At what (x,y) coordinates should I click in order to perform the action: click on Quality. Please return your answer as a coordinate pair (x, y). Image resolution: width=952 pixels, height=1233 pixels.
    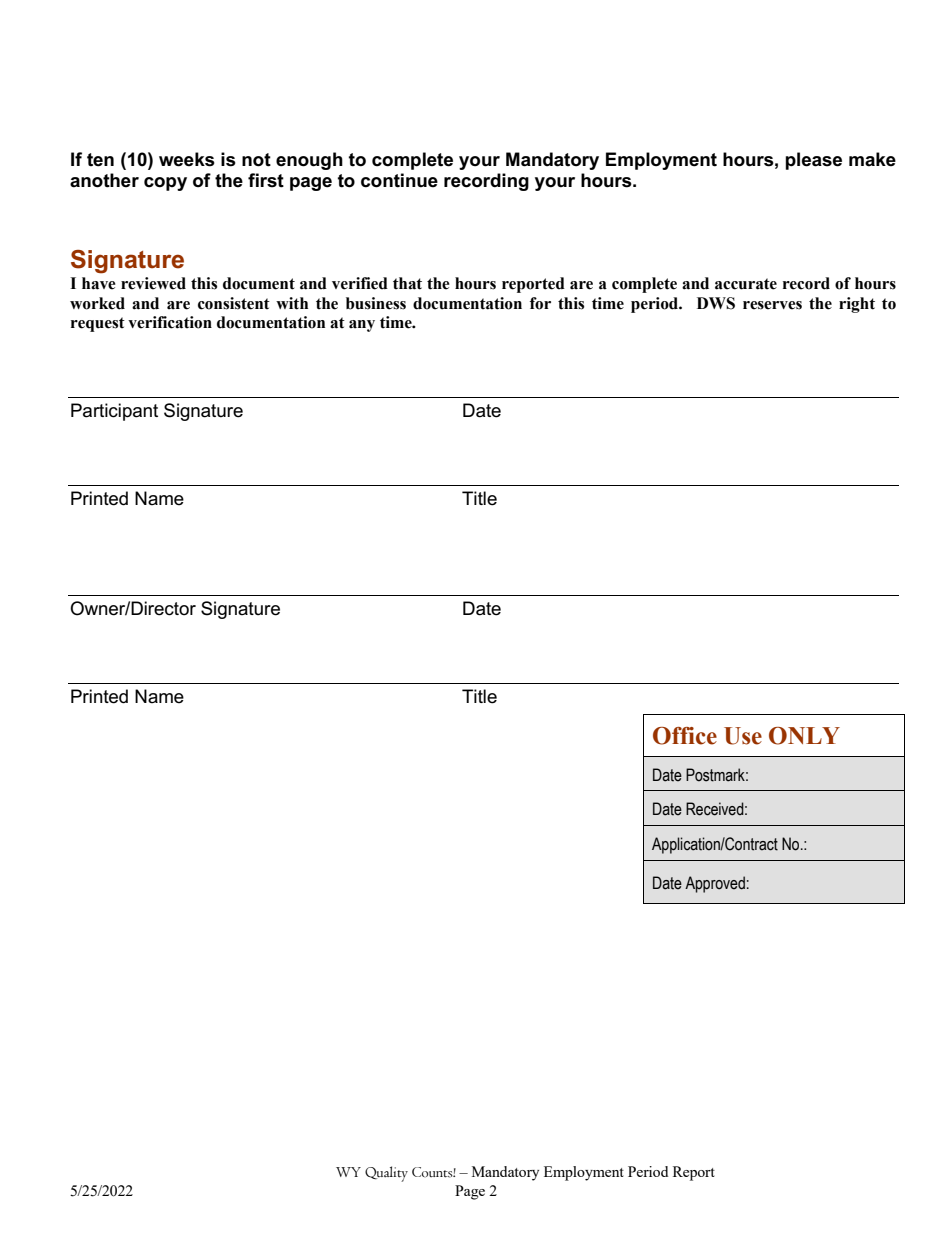
    Looking at the image, I should click on (386, 1174).
